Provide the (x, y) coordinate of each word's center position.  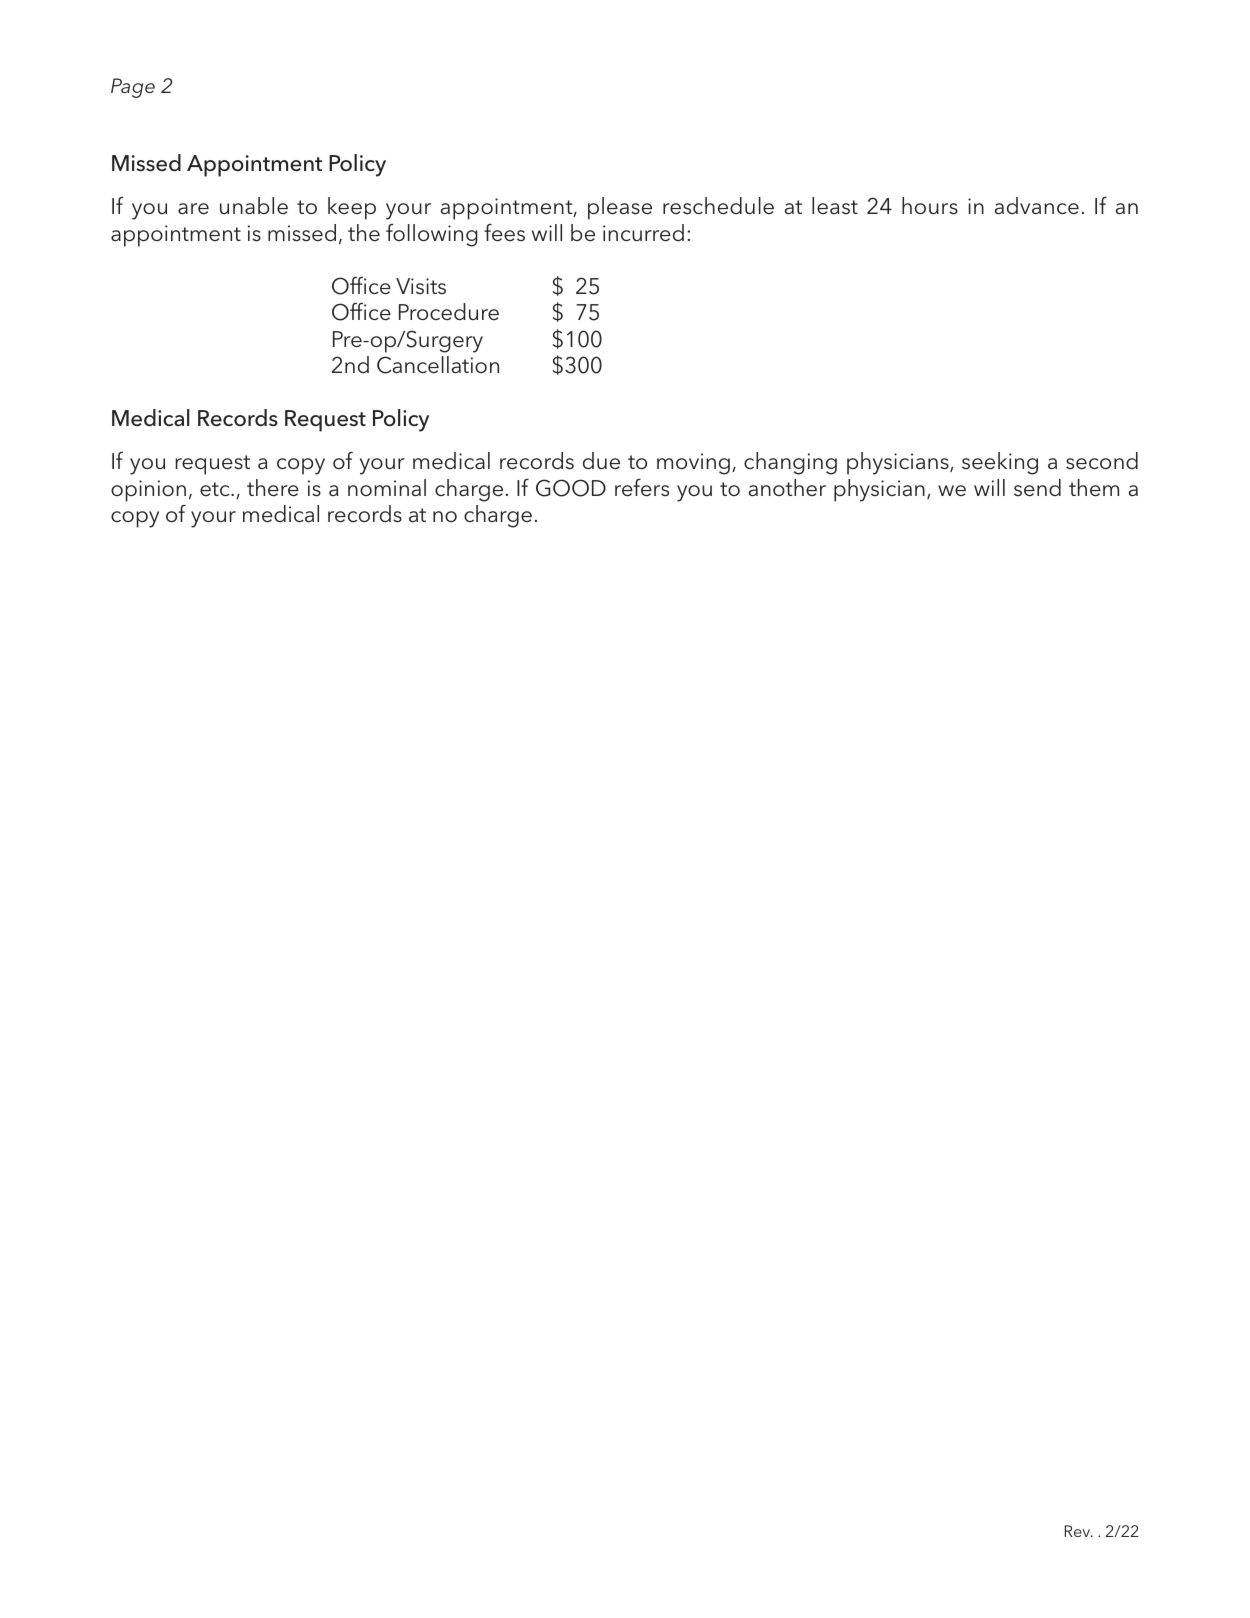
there (273, 488)
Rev (1079, 1531)
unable (254, 206)
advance (1037, 206)
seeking (1000, 463)
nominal (387, 487)
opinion (148, 491)
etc (216, 489)
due (601, 461)
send (1037, 488)
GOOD (571, 488)
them (1094, 488)
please (620, 208)
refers (642, 488)
